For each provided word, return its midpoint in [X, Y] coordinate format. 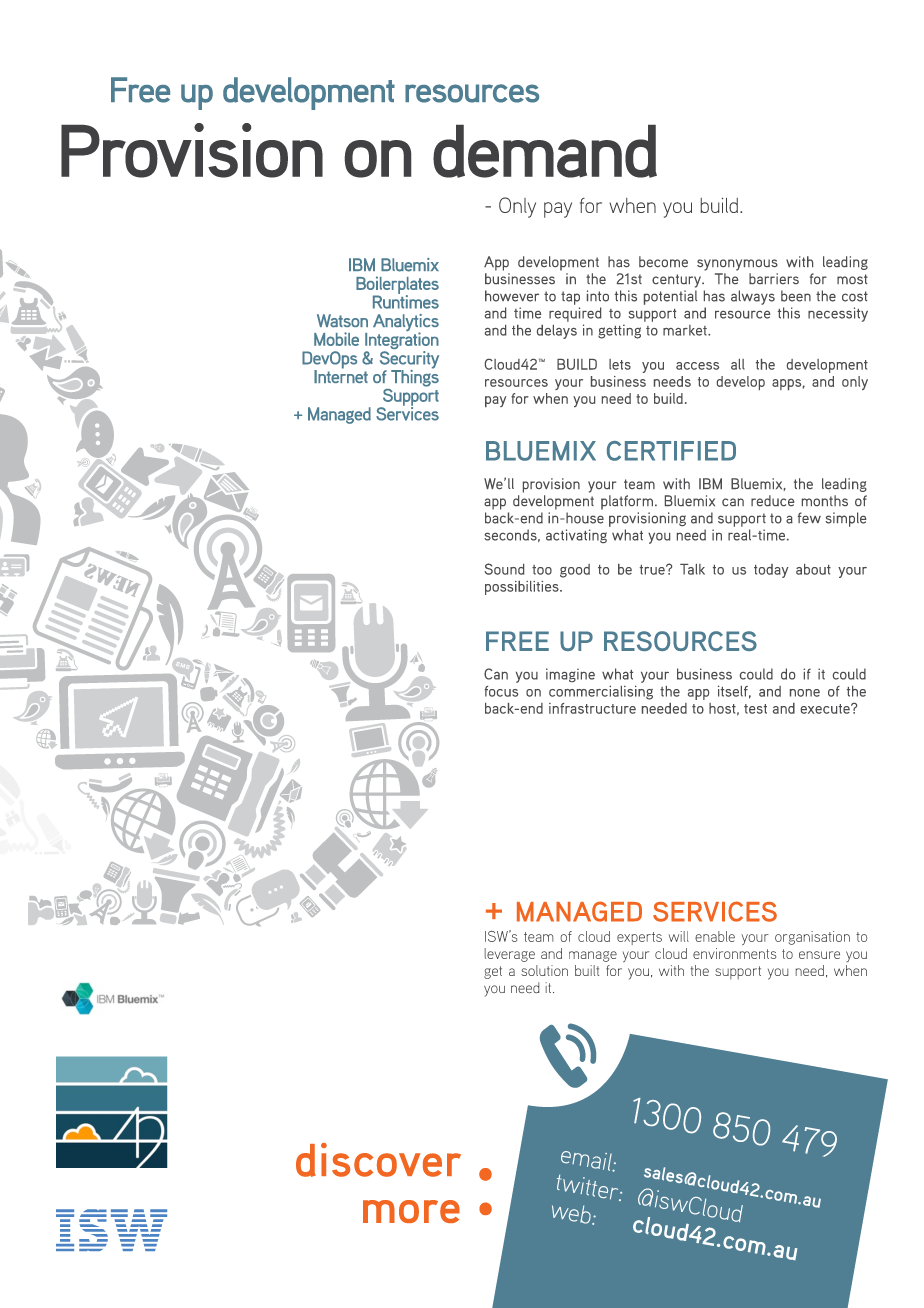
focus [501, 691]
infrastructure [592, 708]
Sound [504, 569]
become [663, 261]
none [805, 693]
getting [619, 331]
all [738, 364]
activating [576, 536]
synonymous [737, 265]
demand [545, 151]
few [809, 518]
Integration [402, 341]
